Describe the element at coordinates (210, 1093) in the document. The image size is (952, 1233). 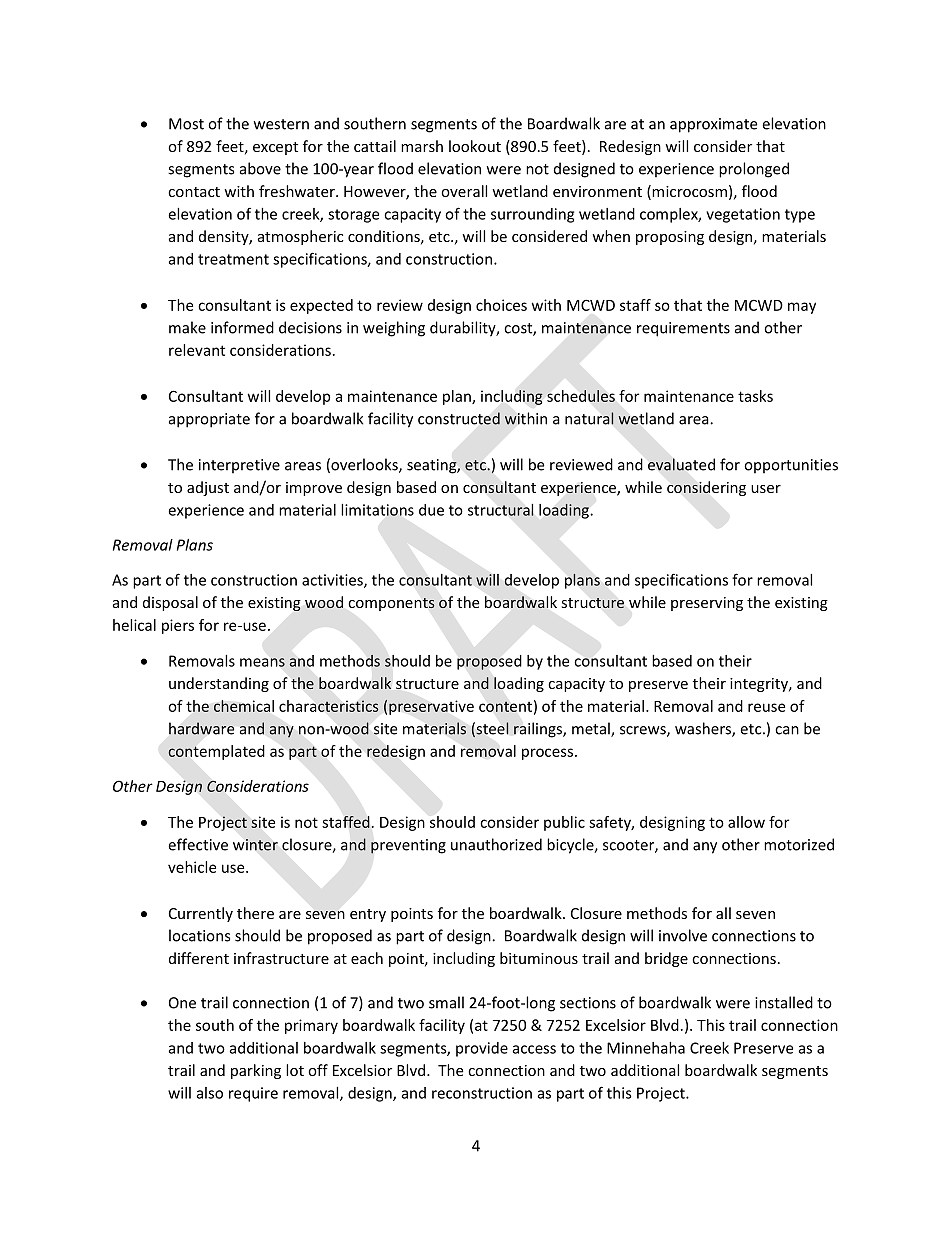
I see `also` at that location.
